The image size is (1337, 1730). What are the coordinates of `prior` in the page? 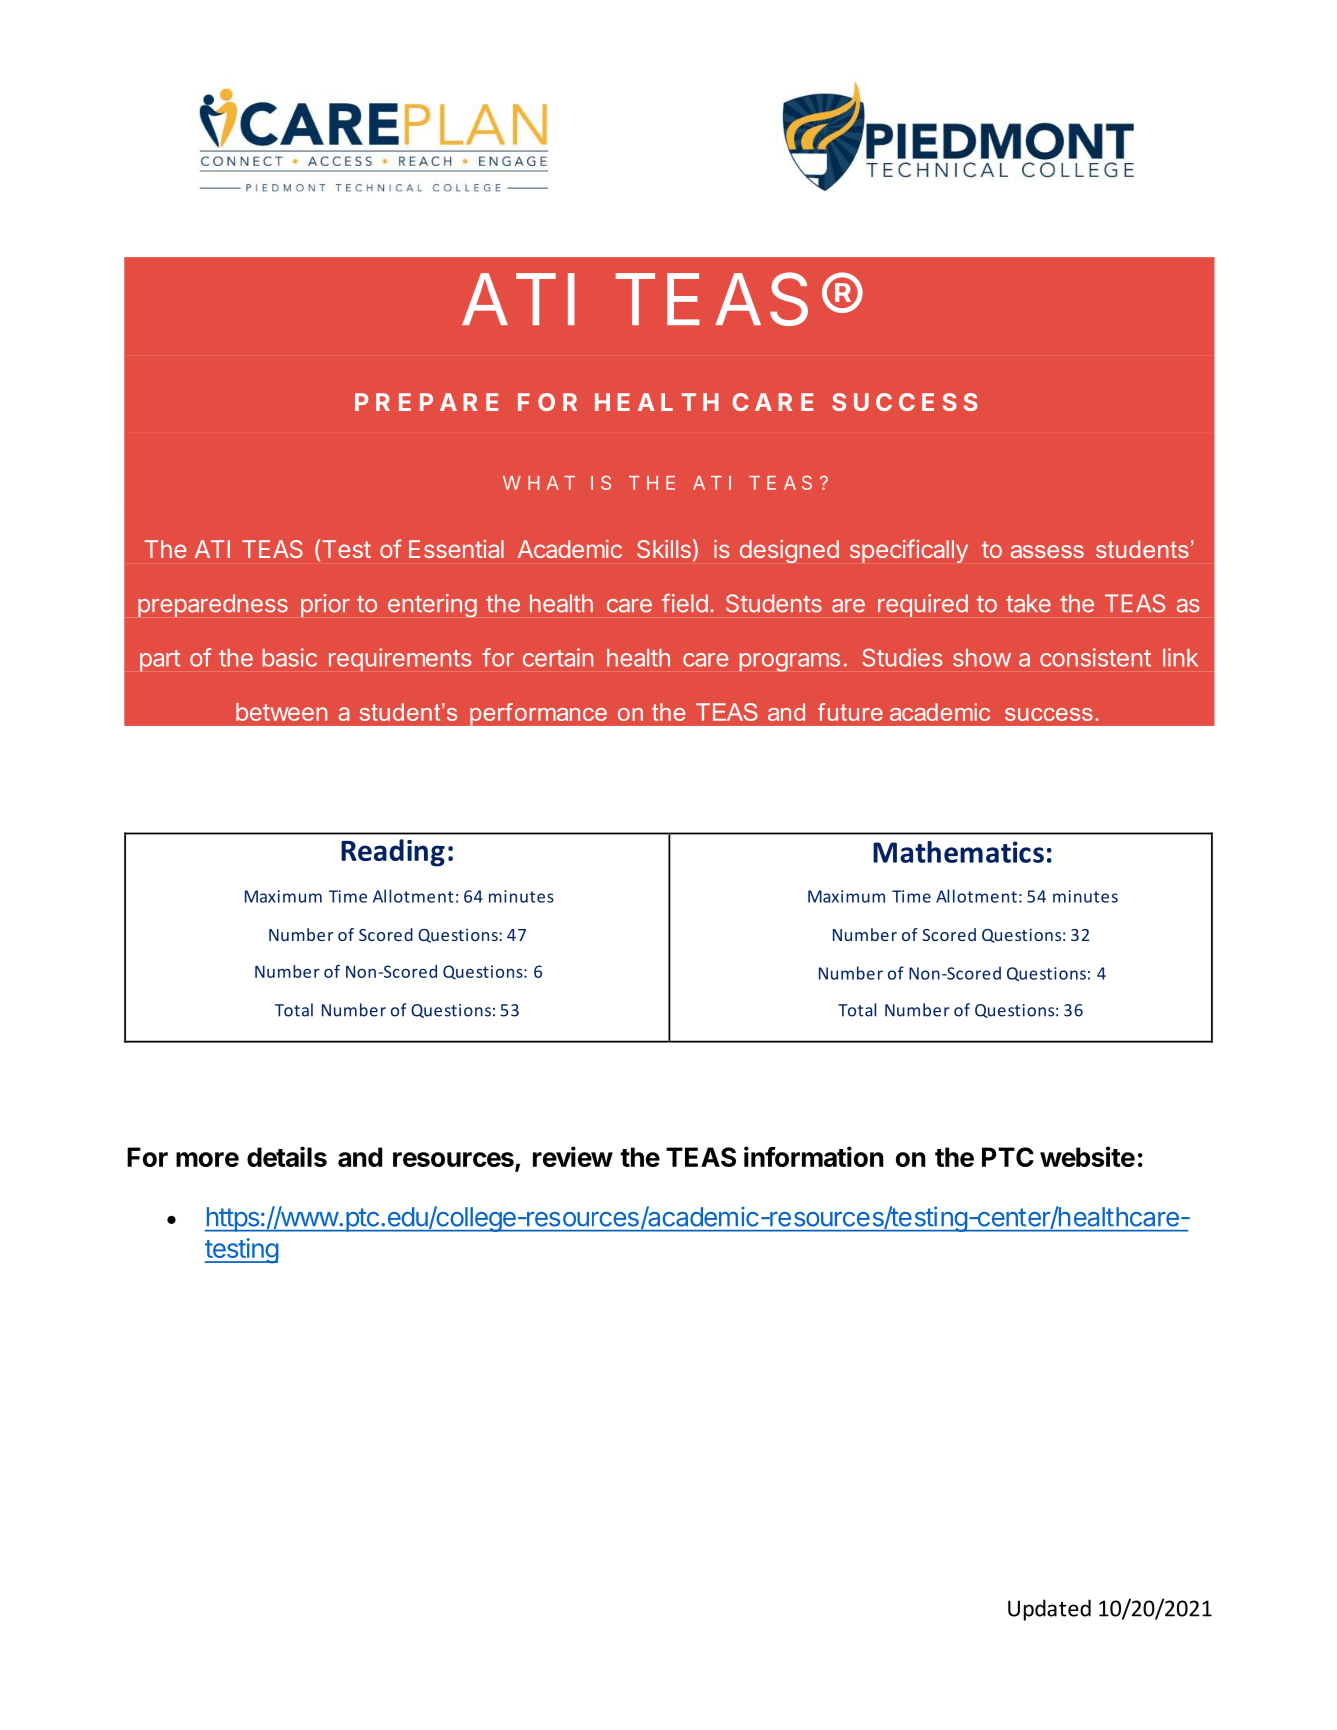 It's located at (325, 605).
